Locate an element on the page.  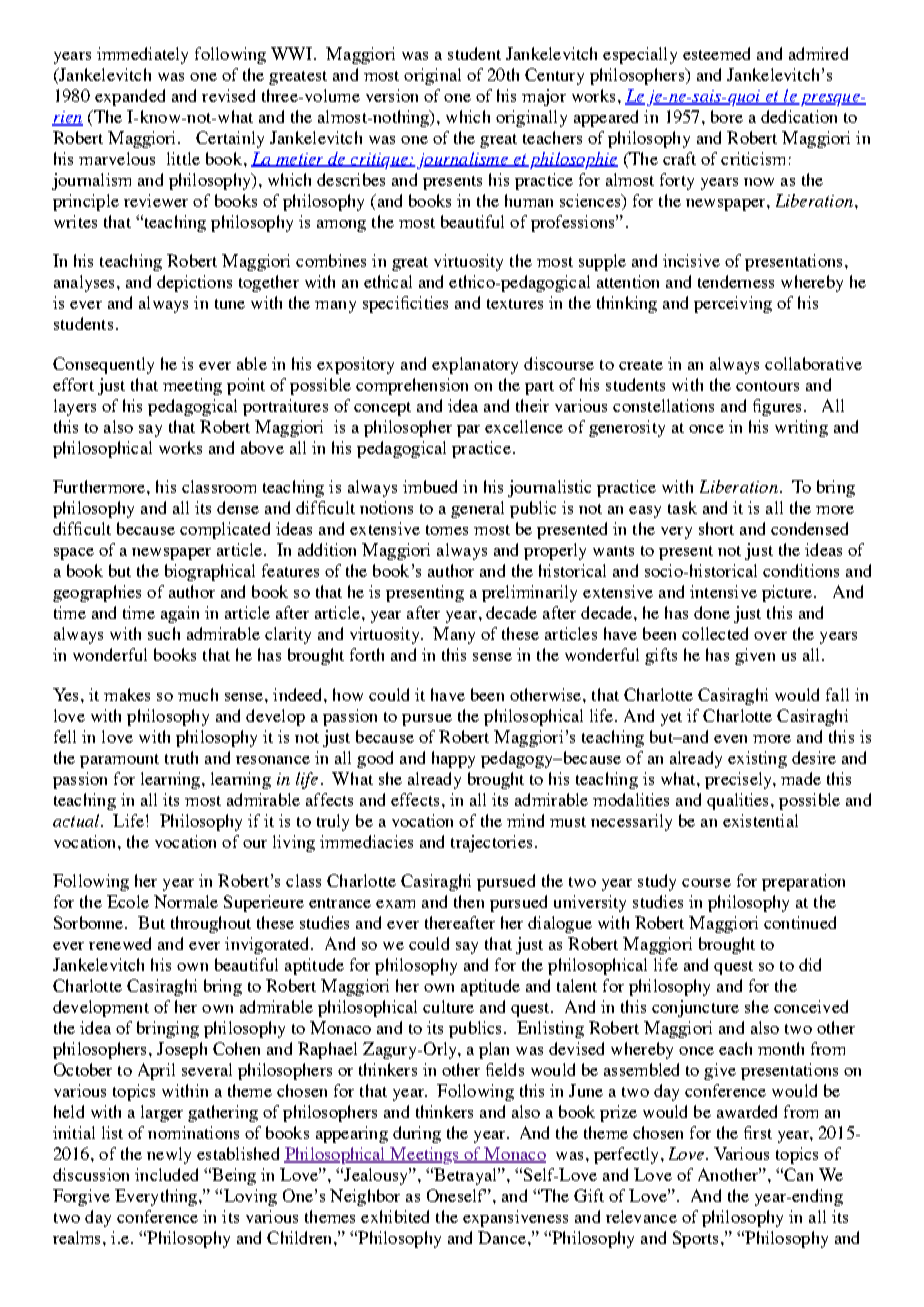
existing is located at coordinates (757, 759).
